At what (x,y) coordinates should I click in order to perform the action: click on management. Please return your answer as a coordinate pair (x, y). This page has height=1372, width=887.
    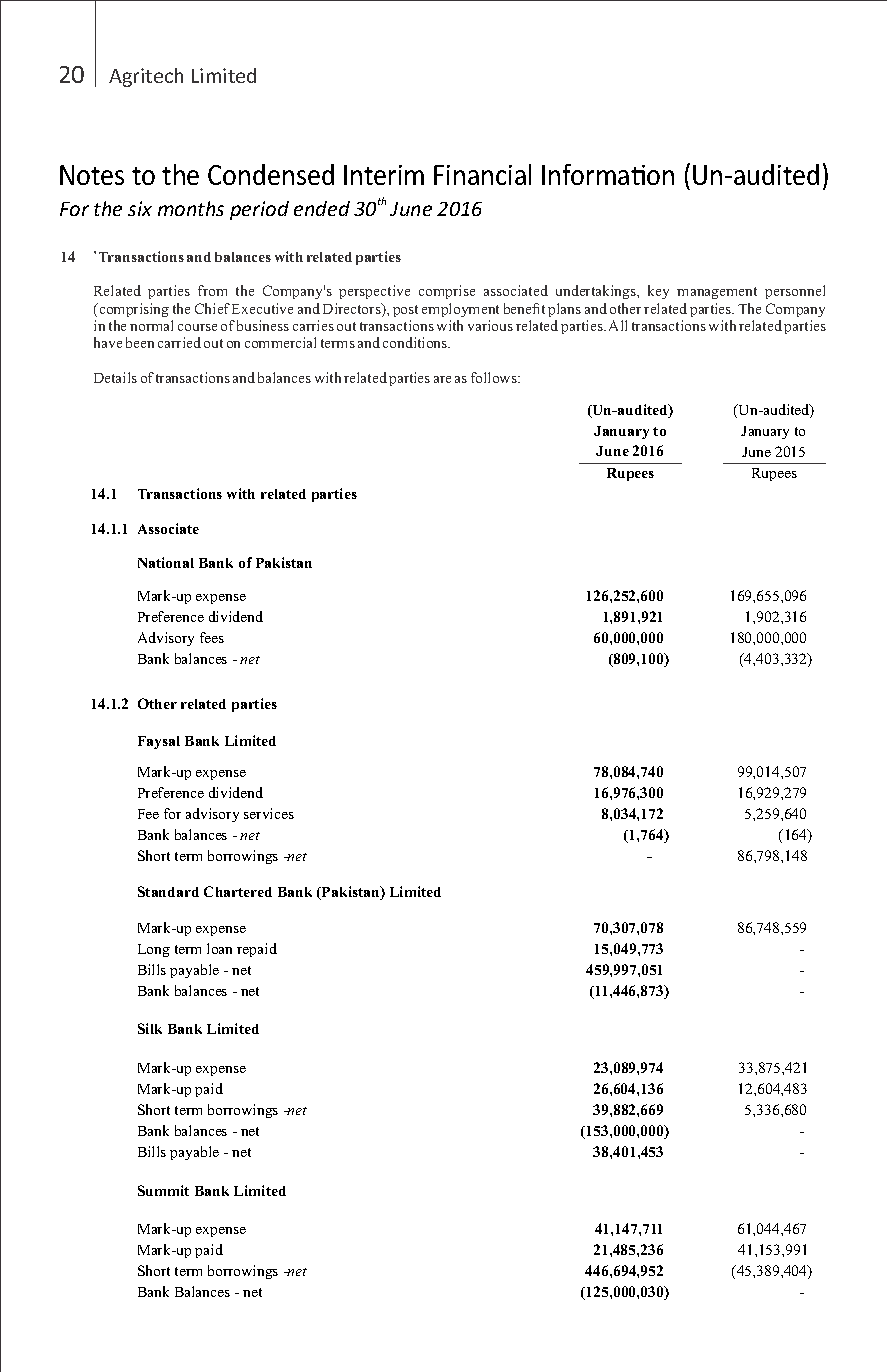
    Looking at the image, I should click on (717, 293).
